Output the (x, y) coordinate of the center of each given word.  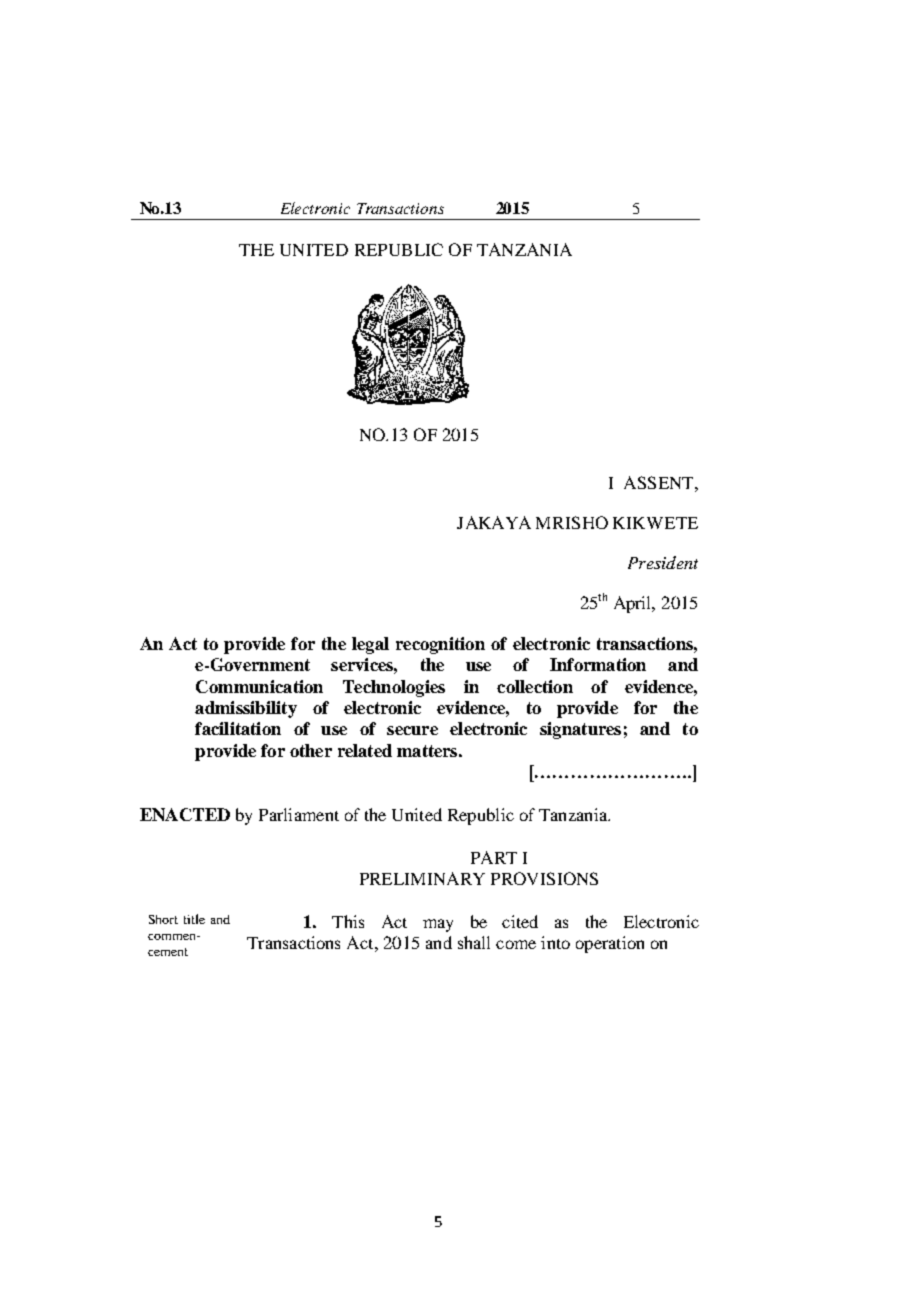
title (194, 919)
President (663, 562)
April (634, 604)
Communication (259, 686)
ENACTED (185, 814)
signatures (580, 730)
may (438, 925)
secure (412, 730)
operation (610, 944)
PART (494, 857)
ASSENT (660, 482)
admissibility (246, 709)
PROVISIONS (544, 878)
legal (370, 645)
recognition (440, 645)
